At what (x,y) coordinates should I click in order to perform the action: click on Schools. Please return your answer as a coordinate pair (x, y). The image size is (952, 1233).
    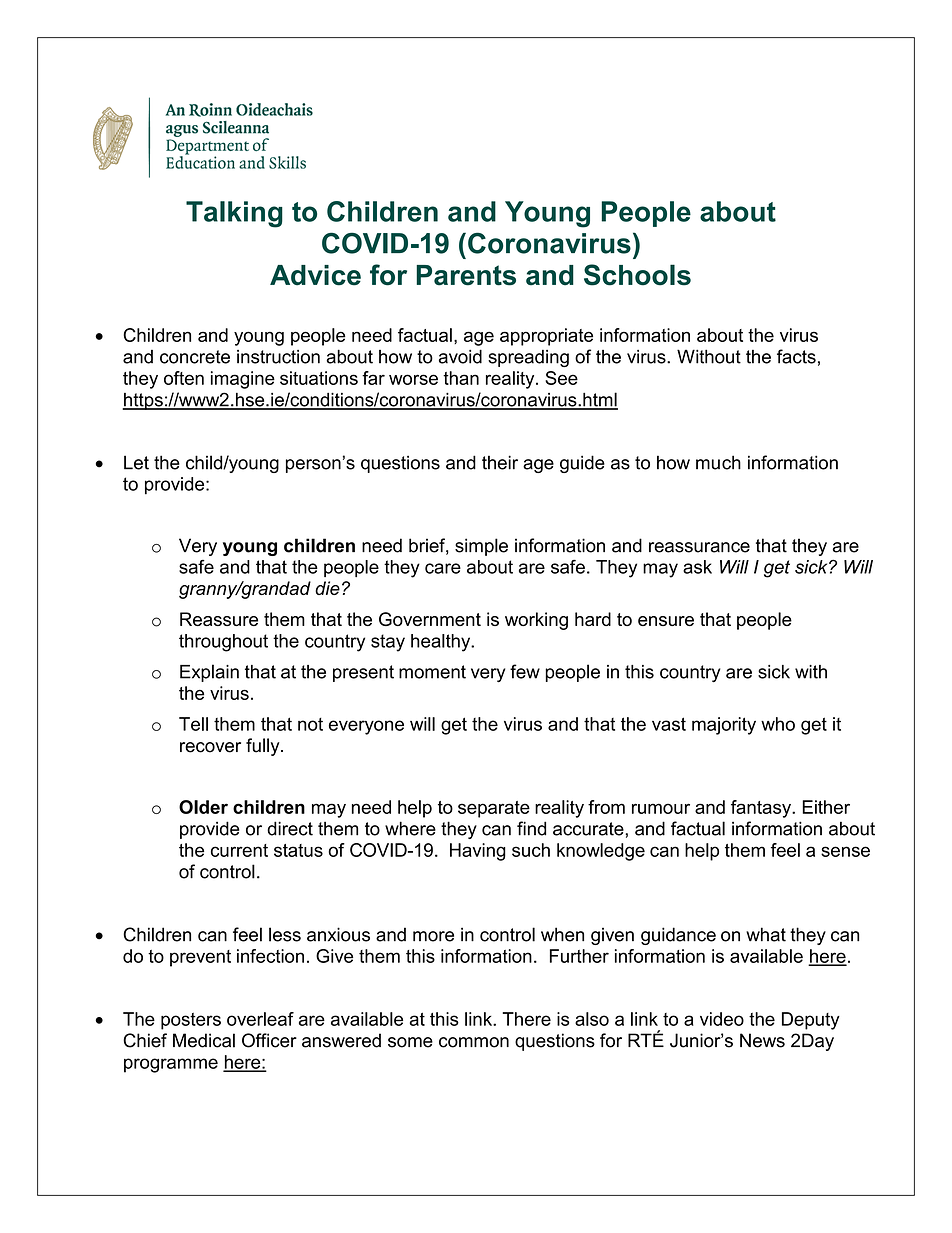
    Looking at the image, I should click on (637, 275).
